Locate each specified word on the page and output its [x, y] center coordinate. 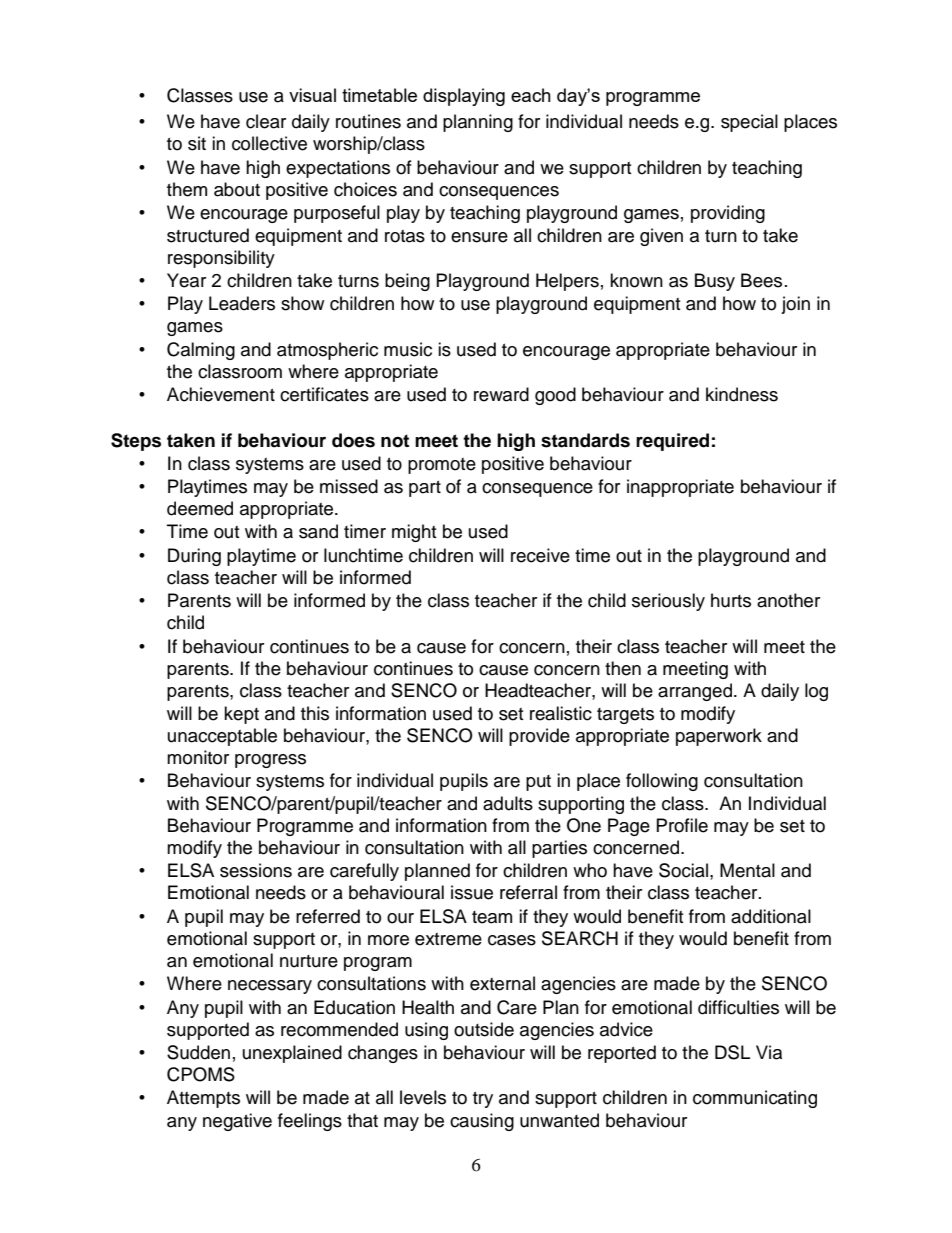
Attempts [203, 1099]
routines [368, 121]
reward [501, 394]
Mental [747, 870]
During [194, 557]
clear [266, 121]
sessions [256, 870]
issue [472, 892]
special [749, 123]
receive [540, 555]
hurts [731, 600]
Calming [201, 351]
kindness [742, 394]
